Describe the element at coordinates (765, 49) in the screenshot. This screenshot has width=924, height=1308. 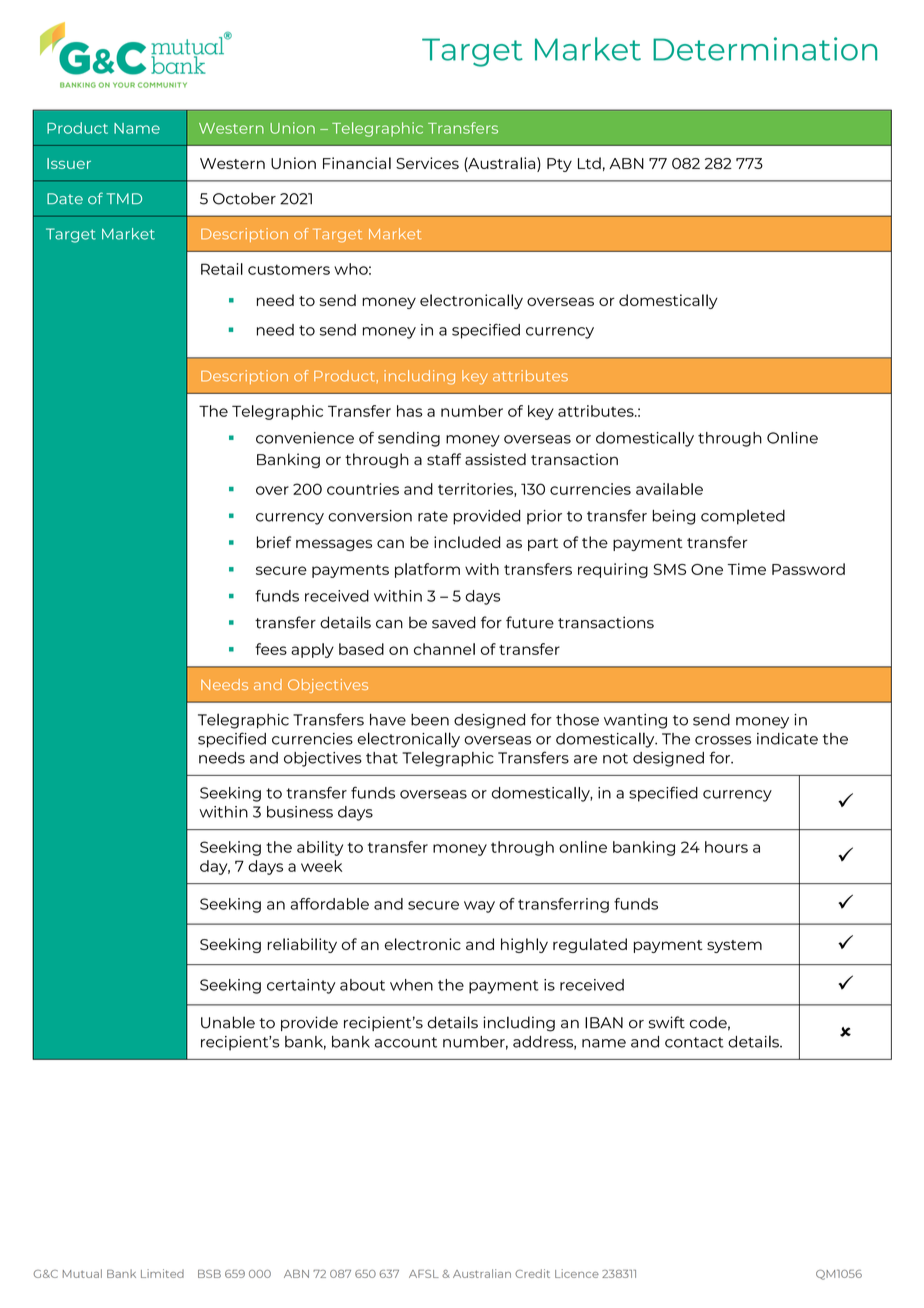
I see `Determination` at that location.
